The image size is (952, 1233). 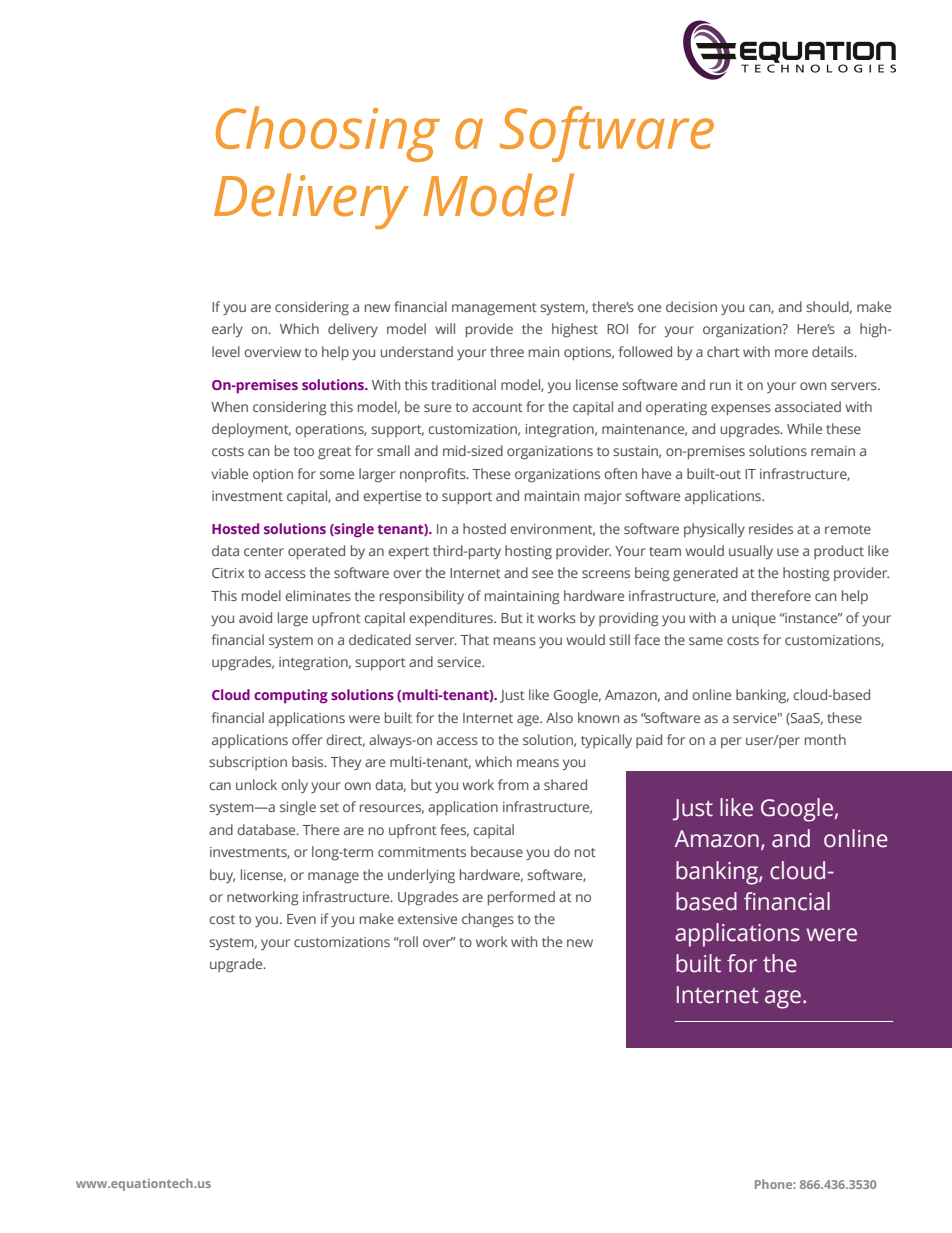 I want to click on more, so click(x=791, y=353).
